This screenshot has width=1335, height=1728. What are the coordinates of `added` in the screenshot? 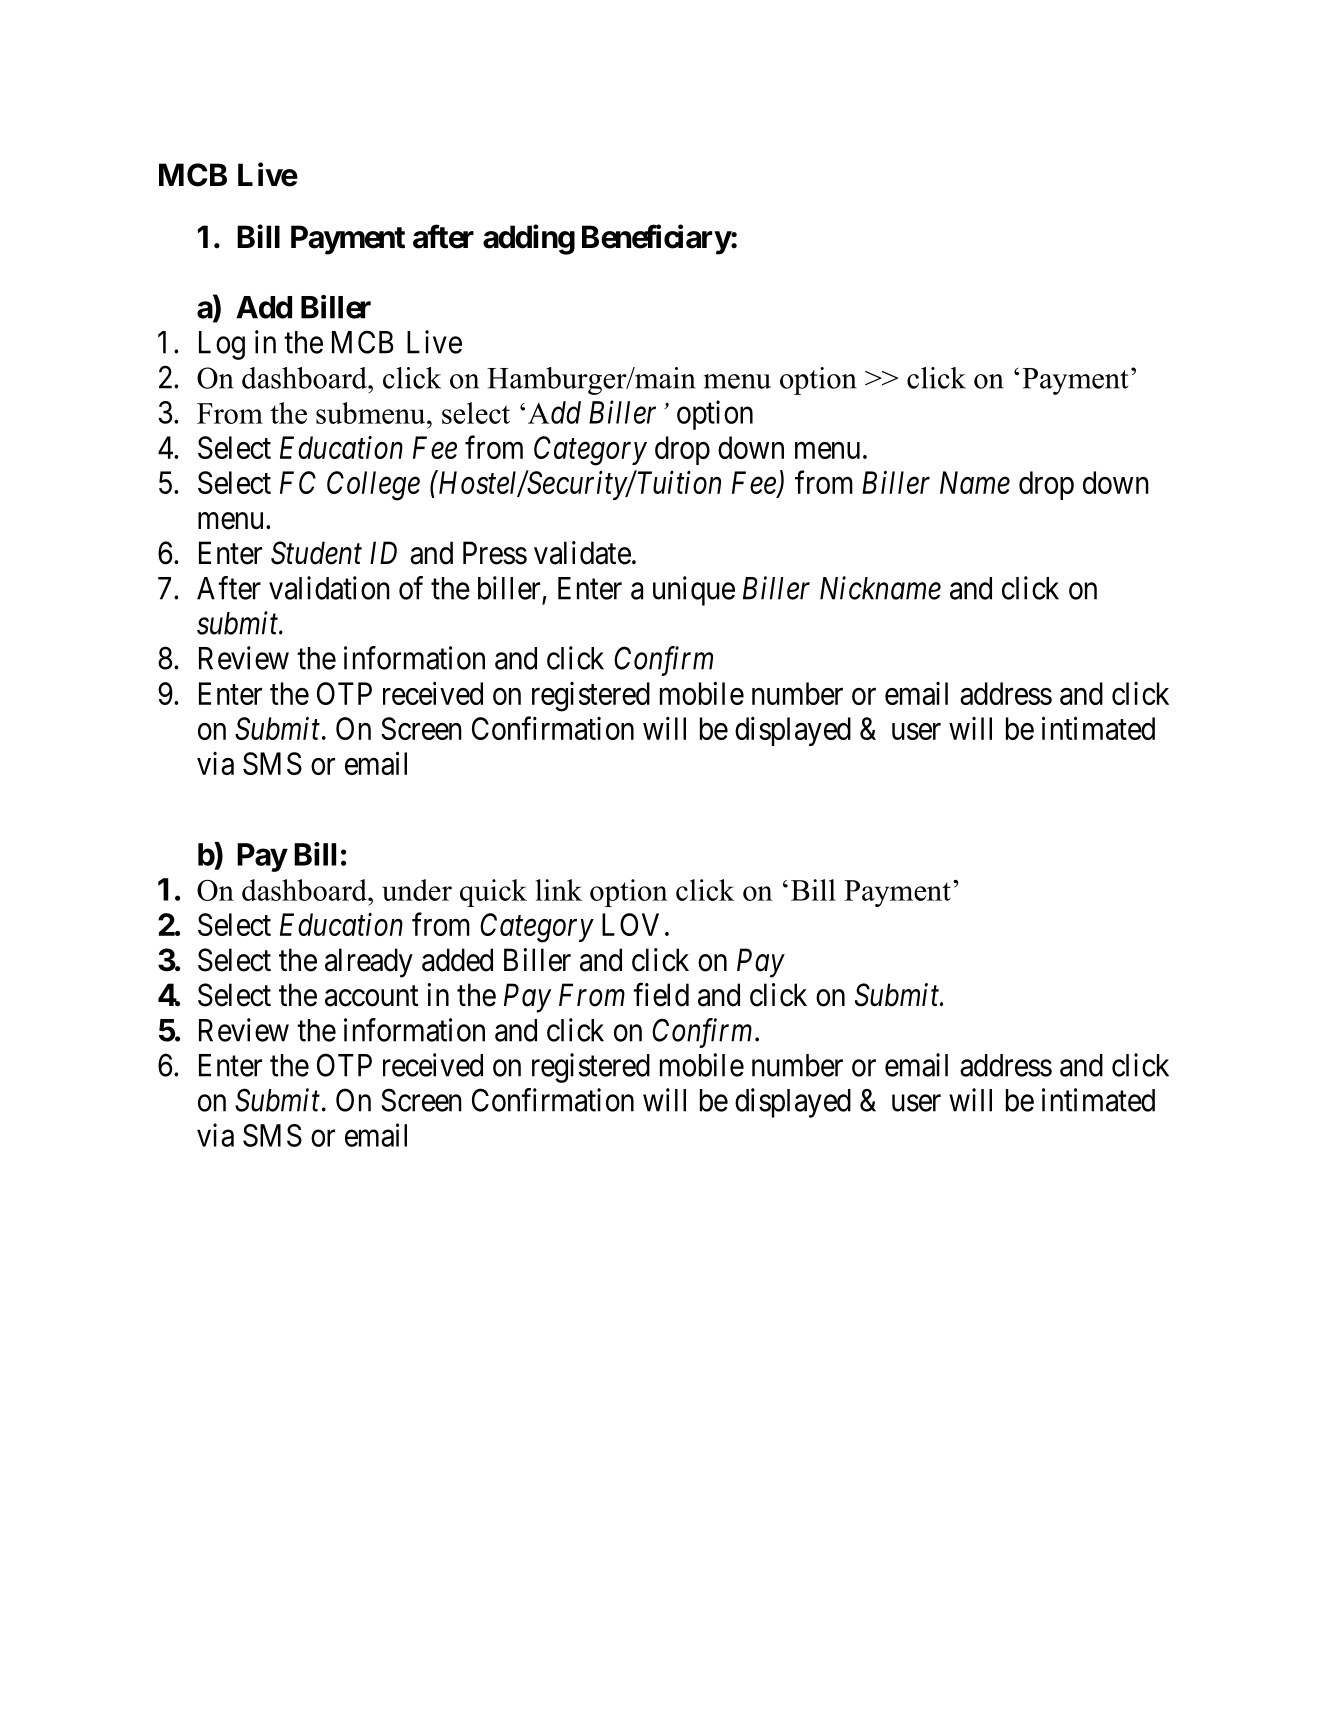 It's located at (457, 960).
